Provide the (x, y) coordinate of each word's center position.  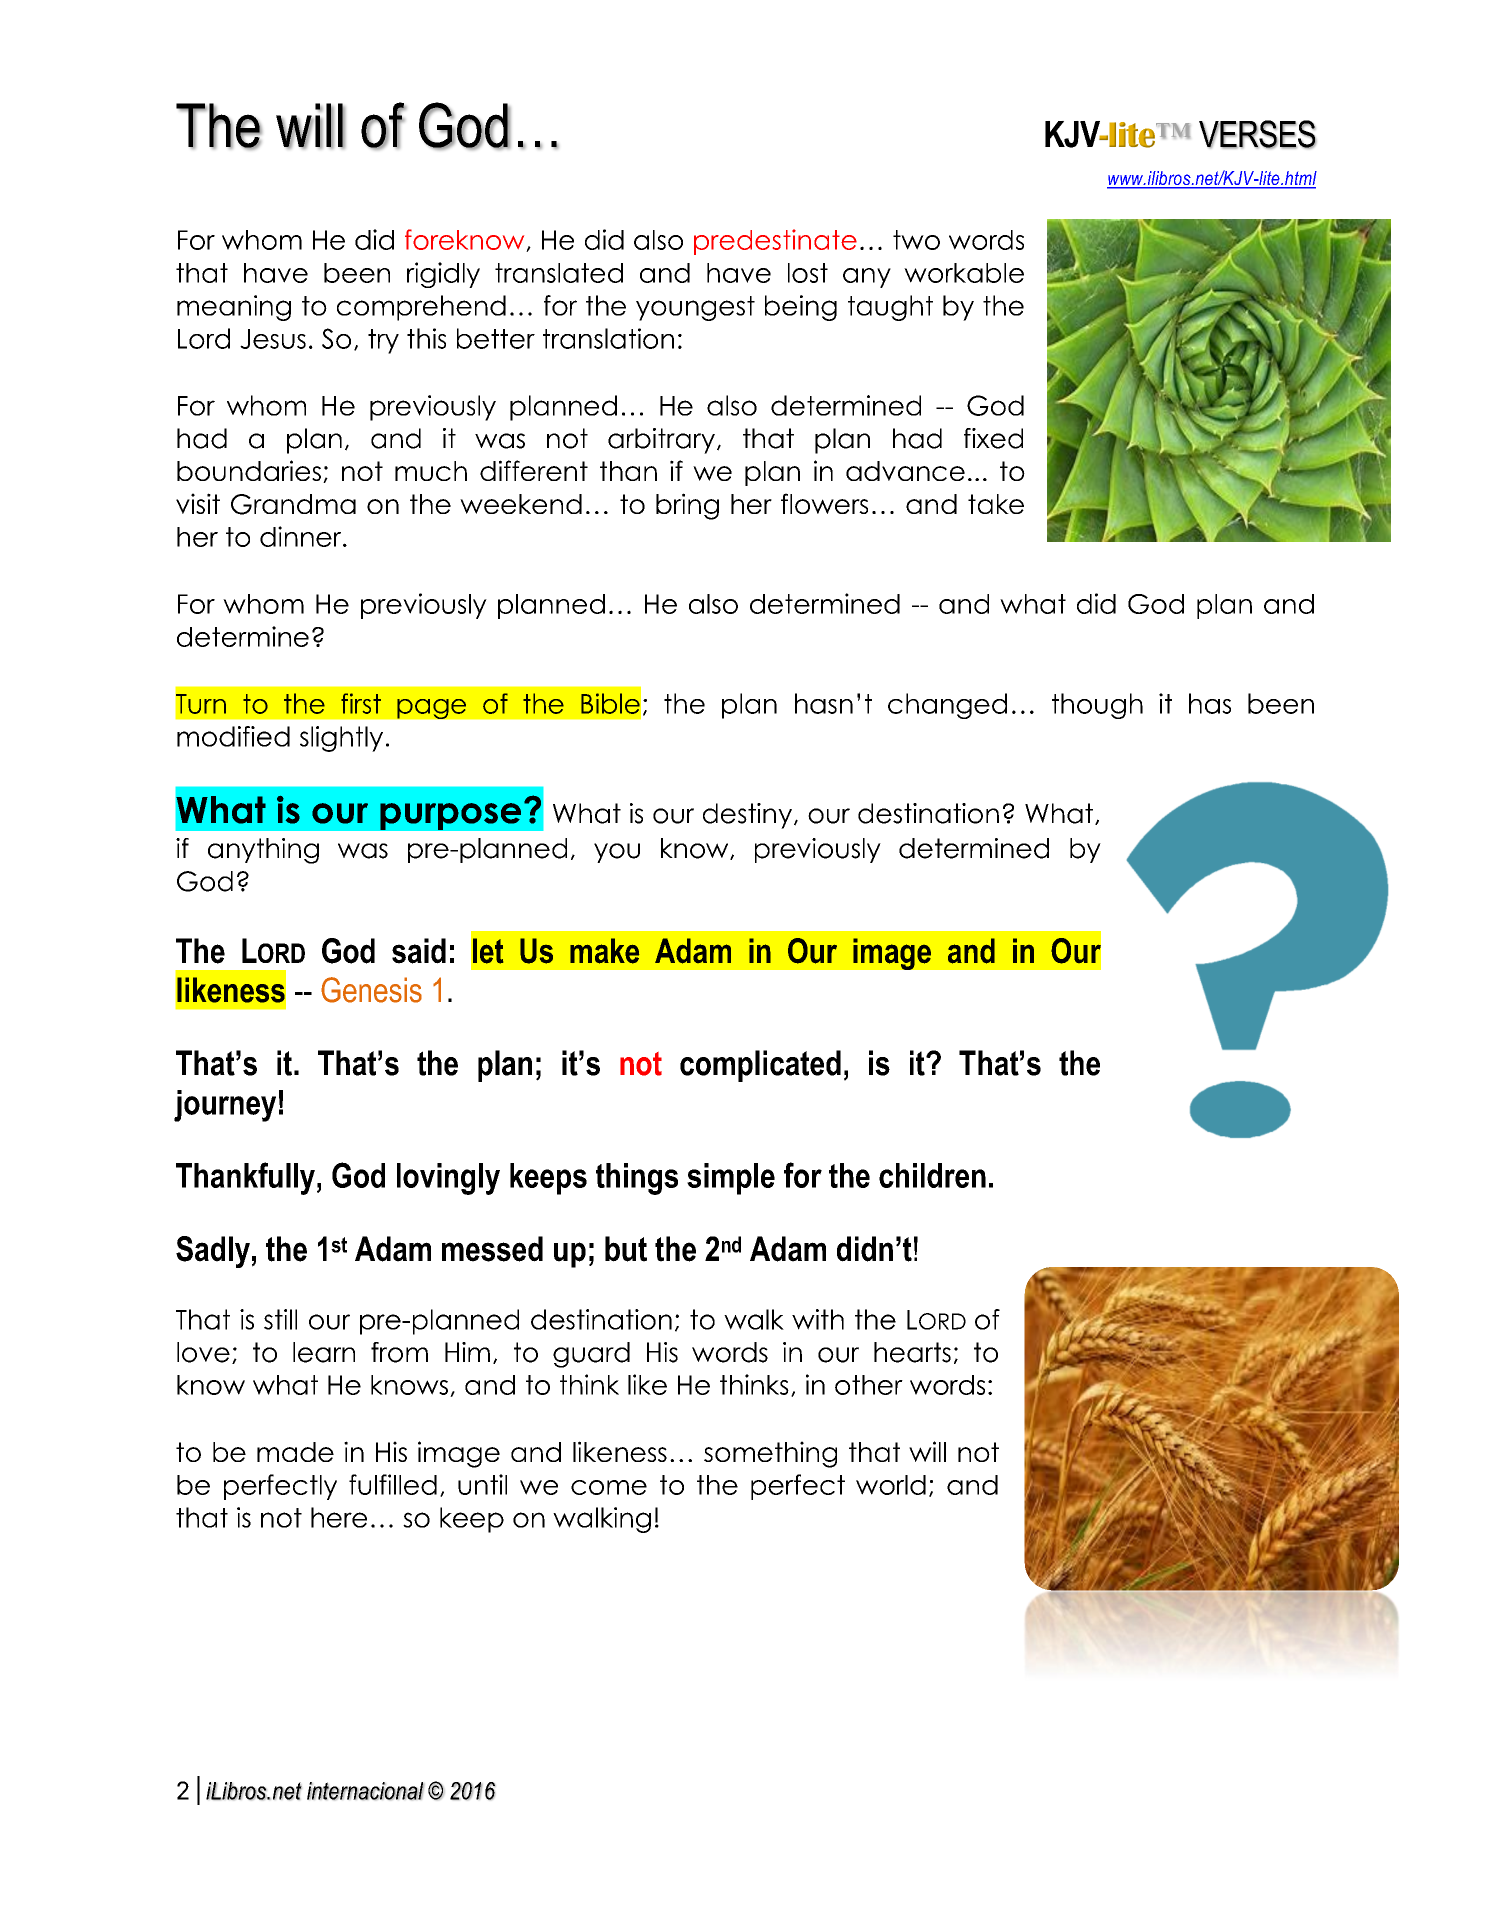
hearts (912, 1352)
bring (687, 506)
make (604, 951)
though (1097, 706)
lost (808, 273)
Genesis (371, 990)
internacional (365, 1791)
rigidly (443, 275)
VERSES (1257, 134)
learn (324, 1352)
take (996, 504)
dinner (302, 536)
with (818, 1319)
